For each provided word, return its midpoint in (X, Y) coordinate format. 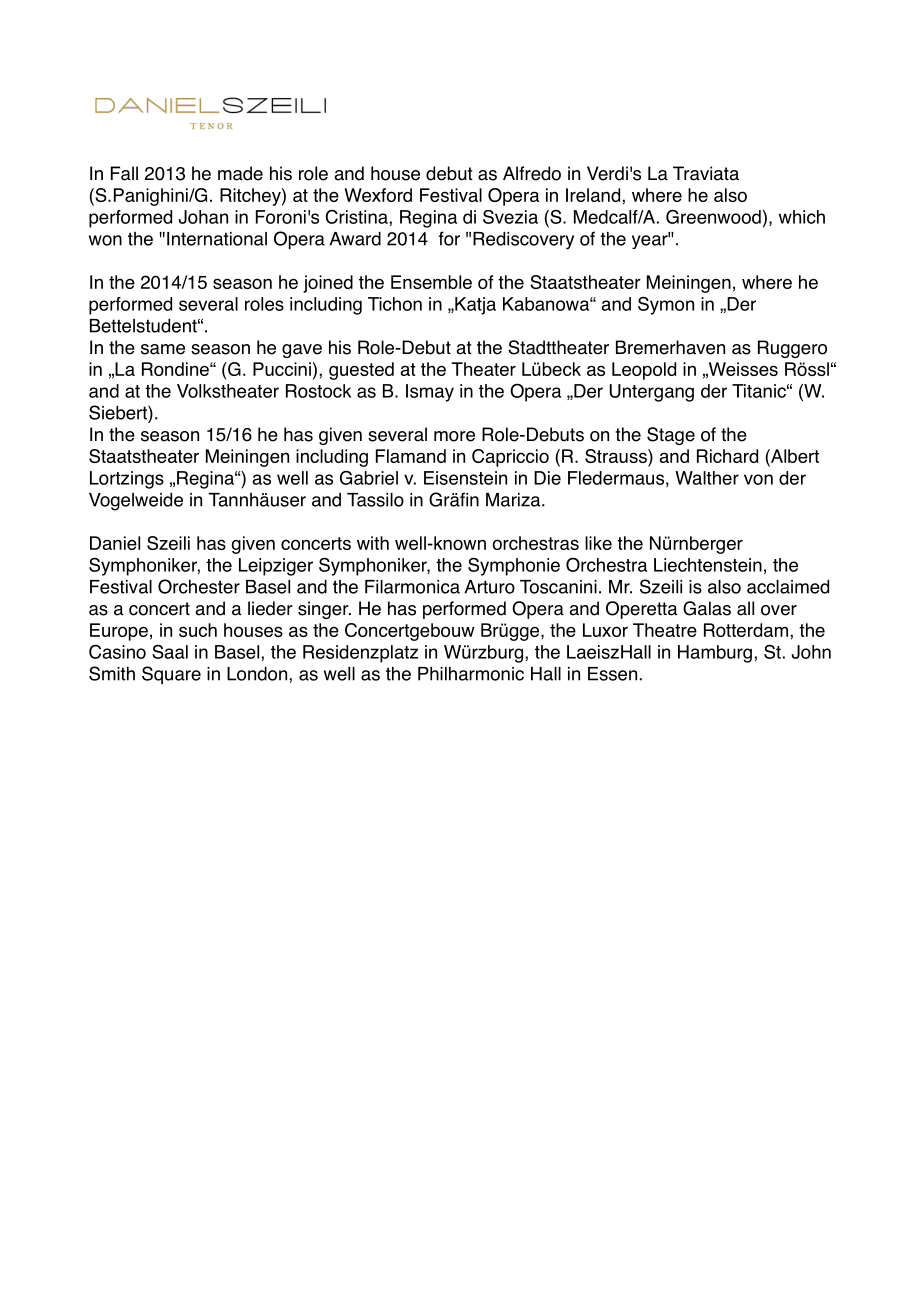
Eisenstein (465, 478)
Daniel (115, 543)
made (240, 173)
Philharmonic (471, 674)
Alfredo (532, 173)
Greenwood (713, 217)
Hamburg (715, 654)
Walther (707, 478)
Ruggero (792, 349)
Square (171, 675)
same (163, 349)
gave (302, 351)
